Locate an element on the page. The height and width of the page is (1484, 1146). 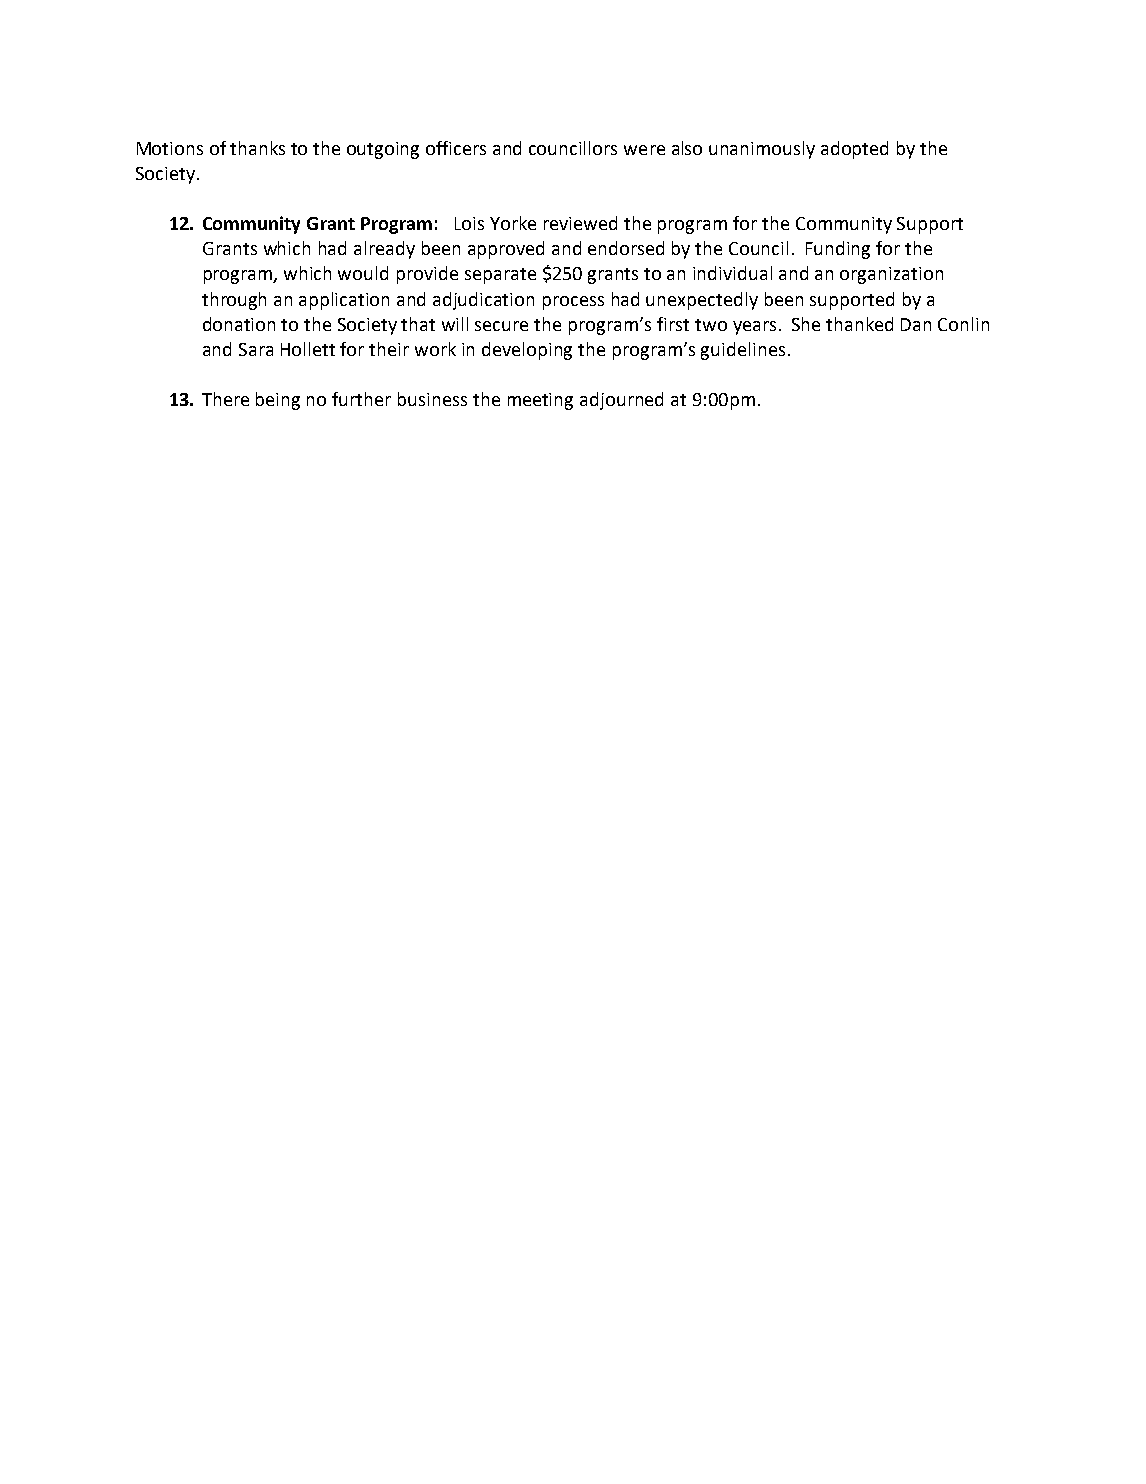
donation is located at coordinates (239, 324).
